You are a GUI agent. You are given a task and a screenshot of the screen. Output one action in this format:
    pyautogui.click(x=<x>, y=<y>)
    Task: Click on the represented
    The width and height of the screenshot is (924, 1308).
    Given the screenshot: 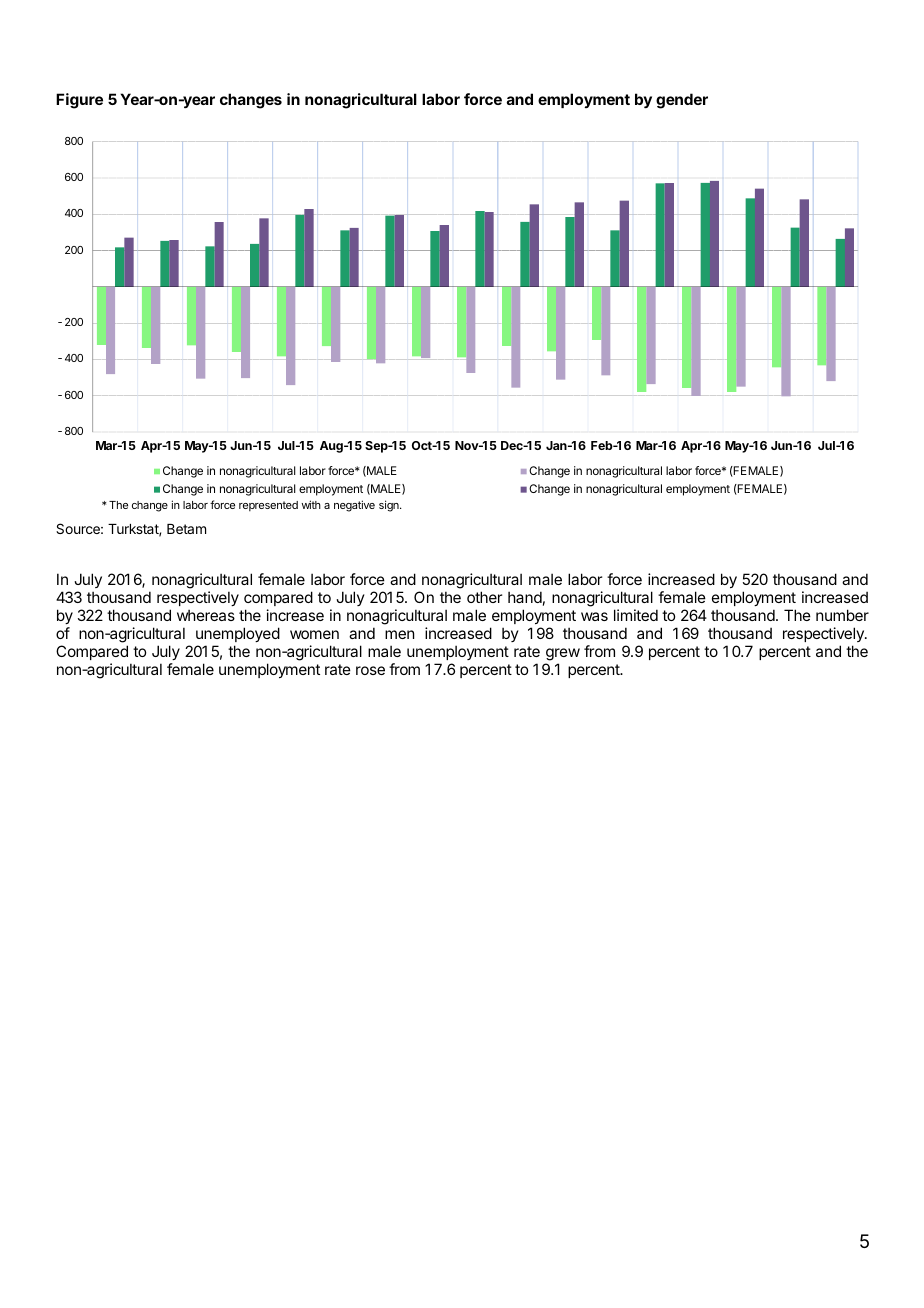 What is the action you would take?
    pyautogui.click(x=268, y=506)
